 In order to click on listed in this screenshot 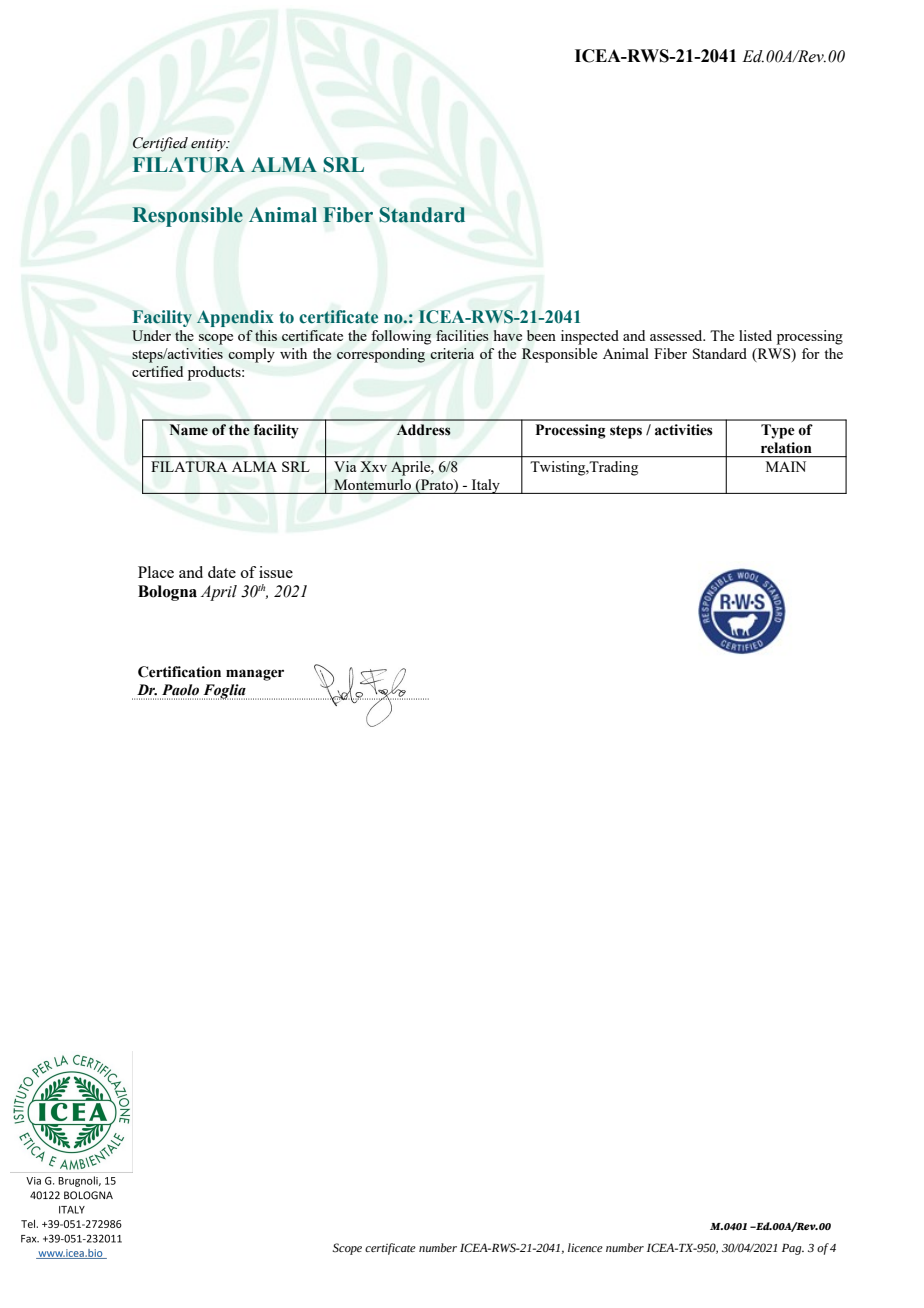, I will do `click(755, 335)`.
